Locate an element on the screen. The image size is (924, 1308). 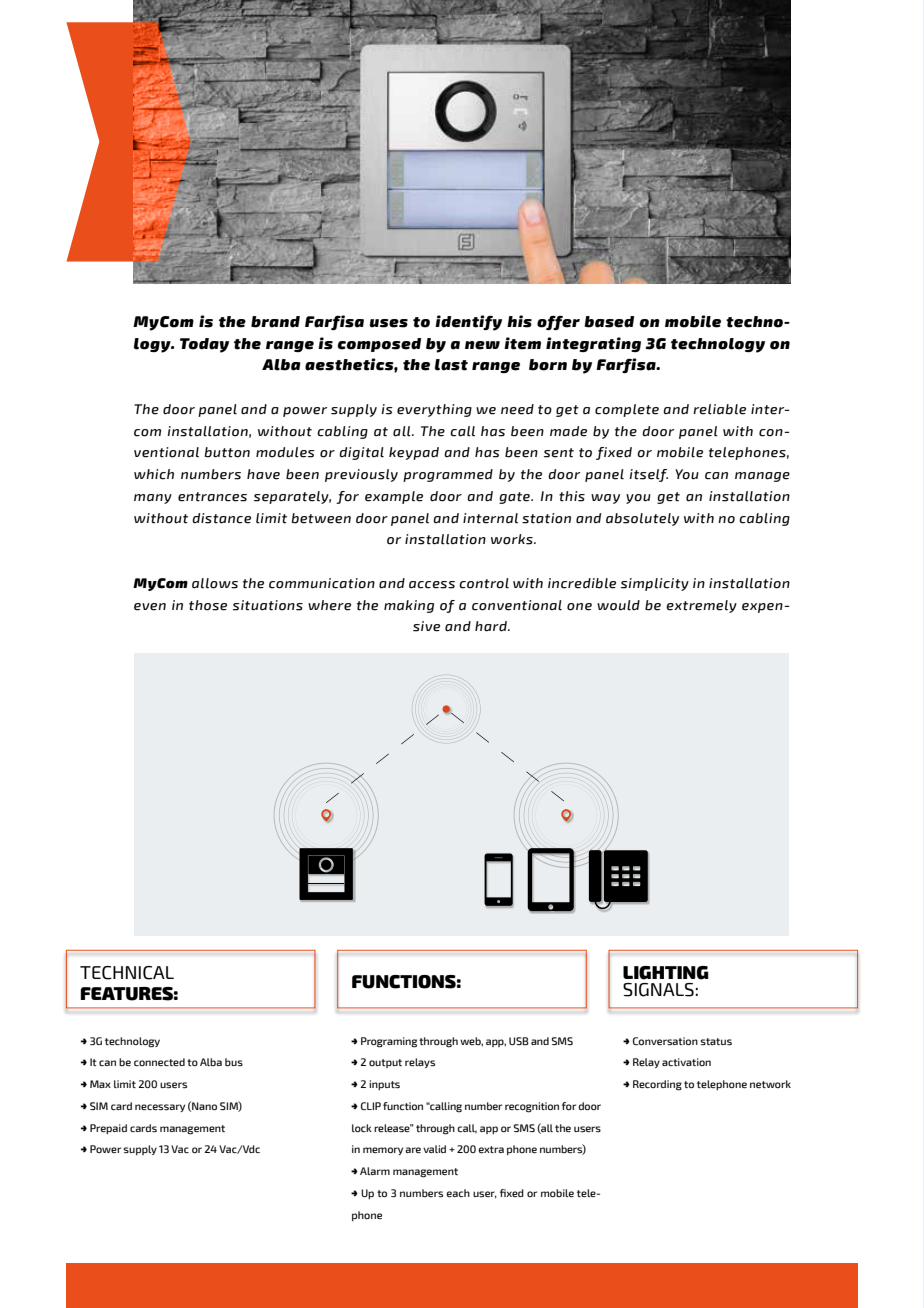
valid is located at coordinates (434, 1149).
